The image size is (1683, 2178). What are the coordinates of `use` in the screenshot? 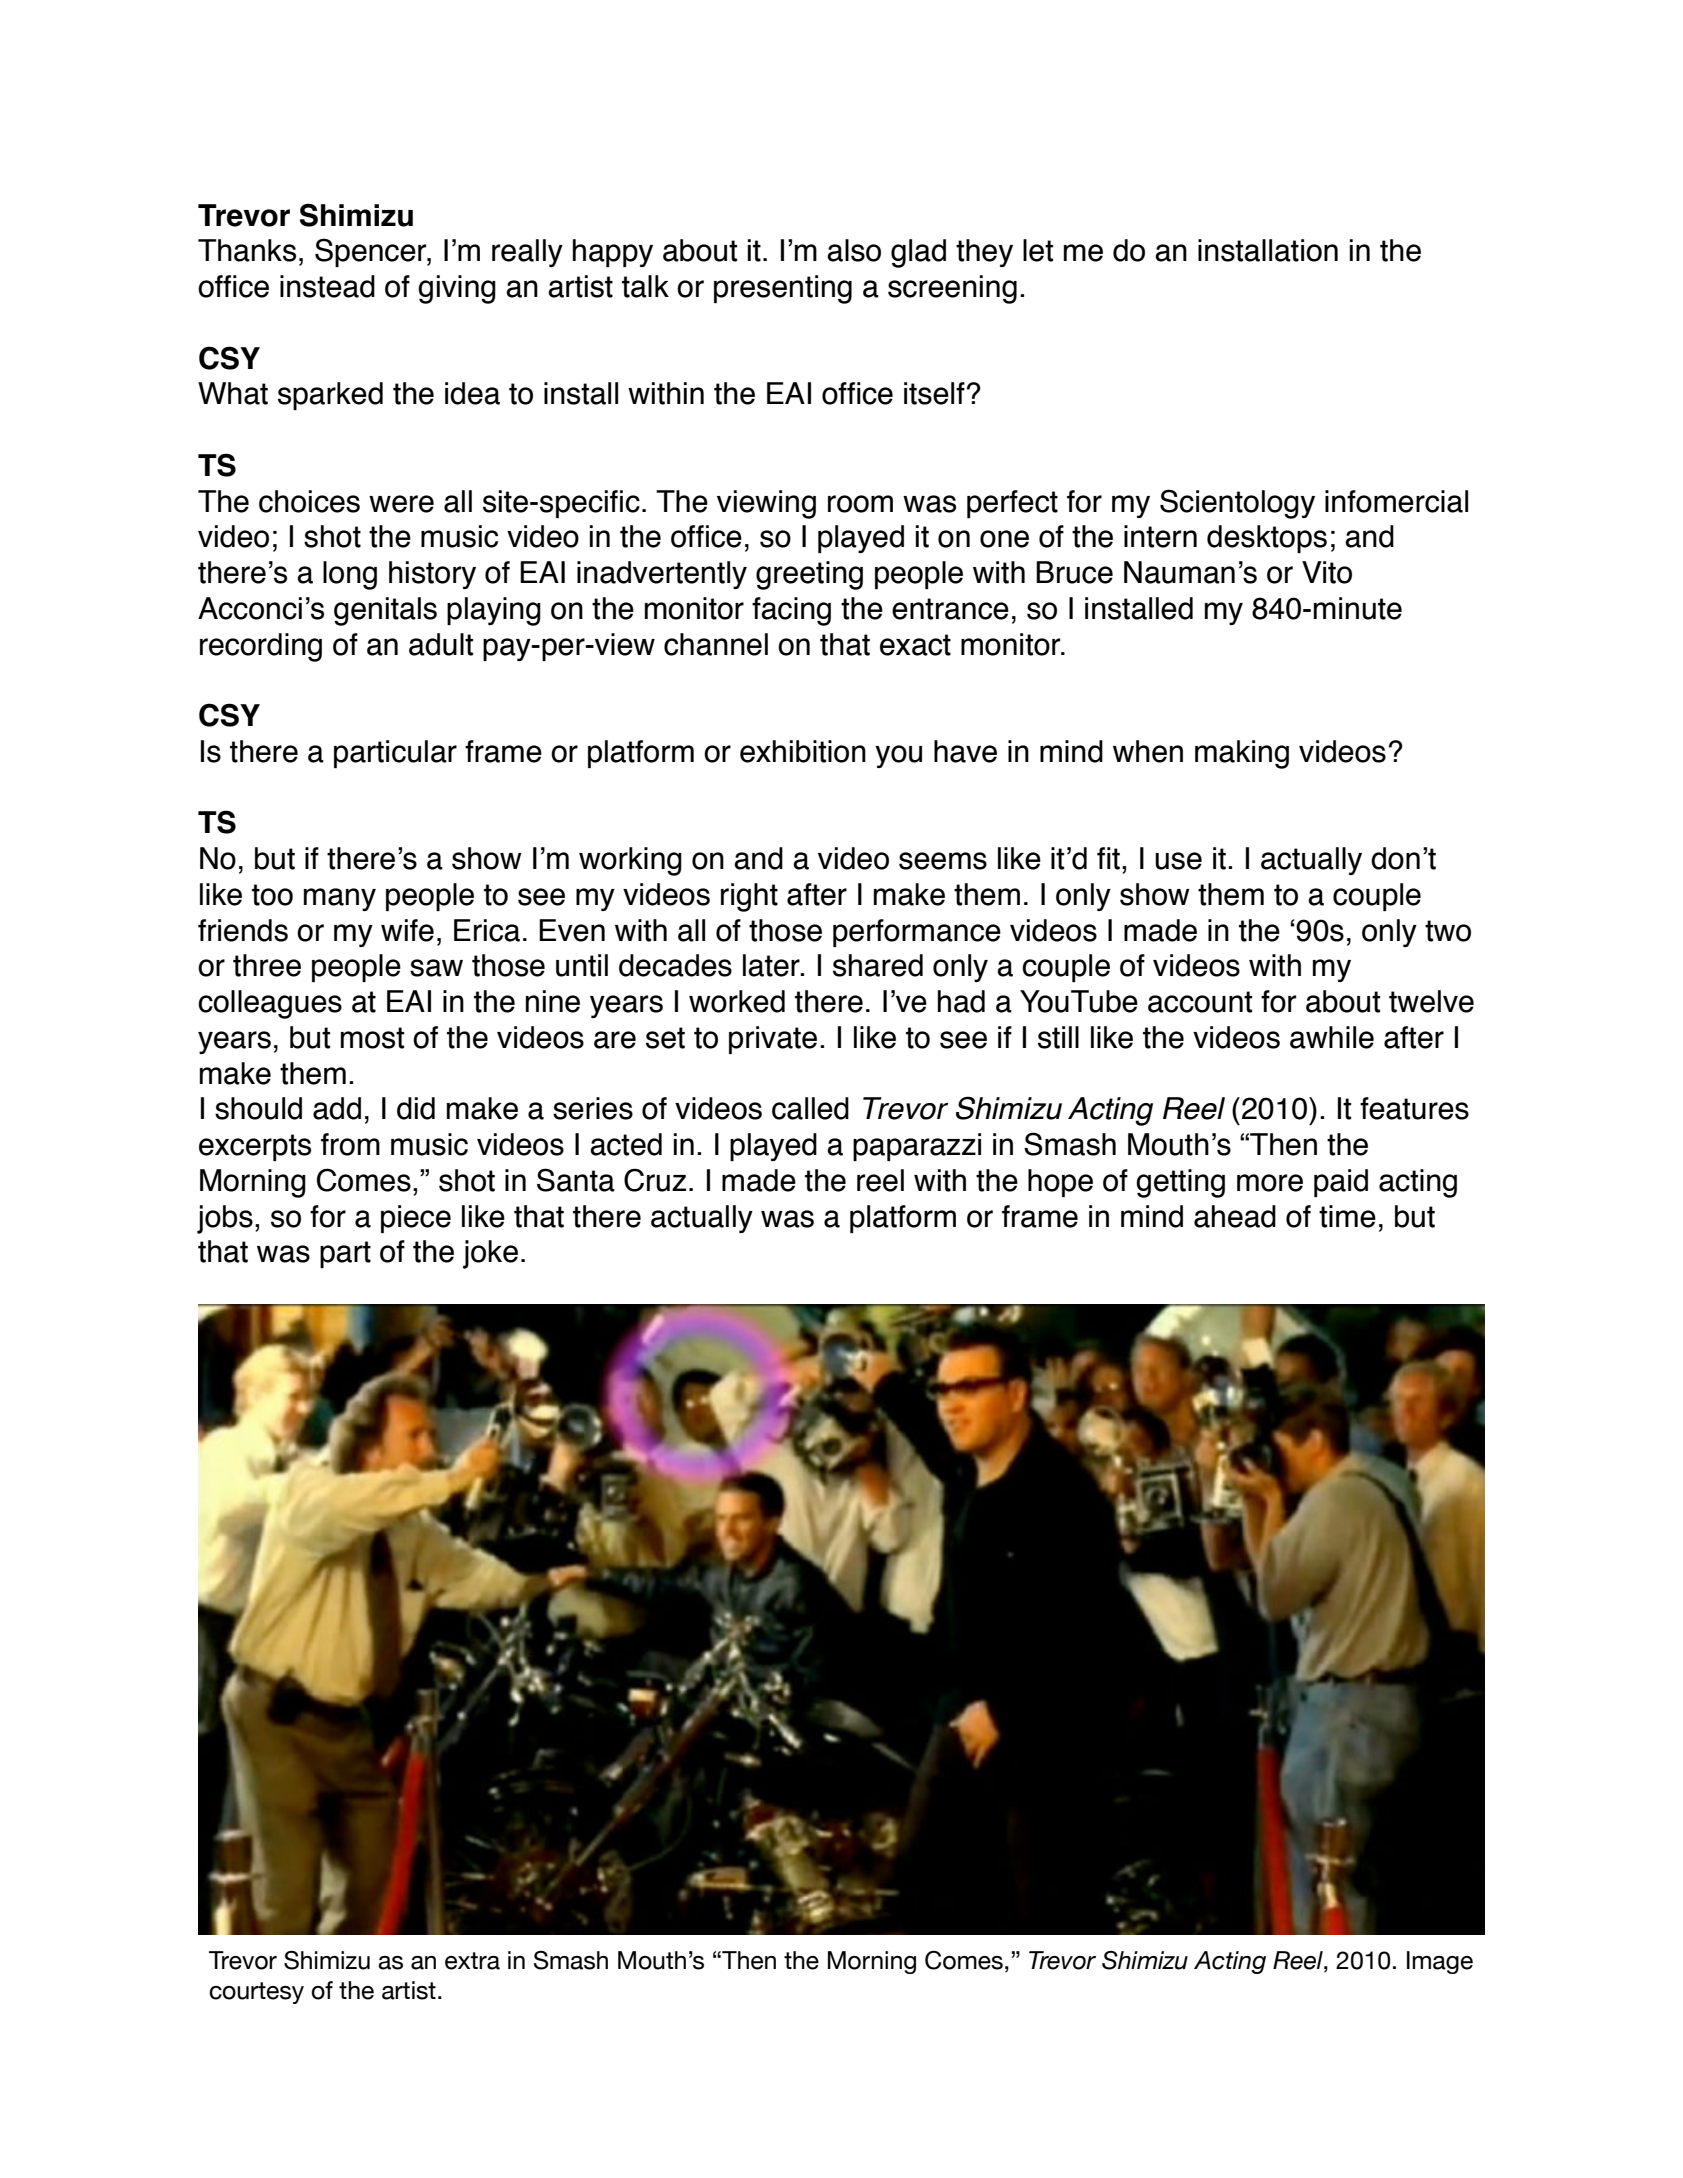 It's located at (1178, 861).
